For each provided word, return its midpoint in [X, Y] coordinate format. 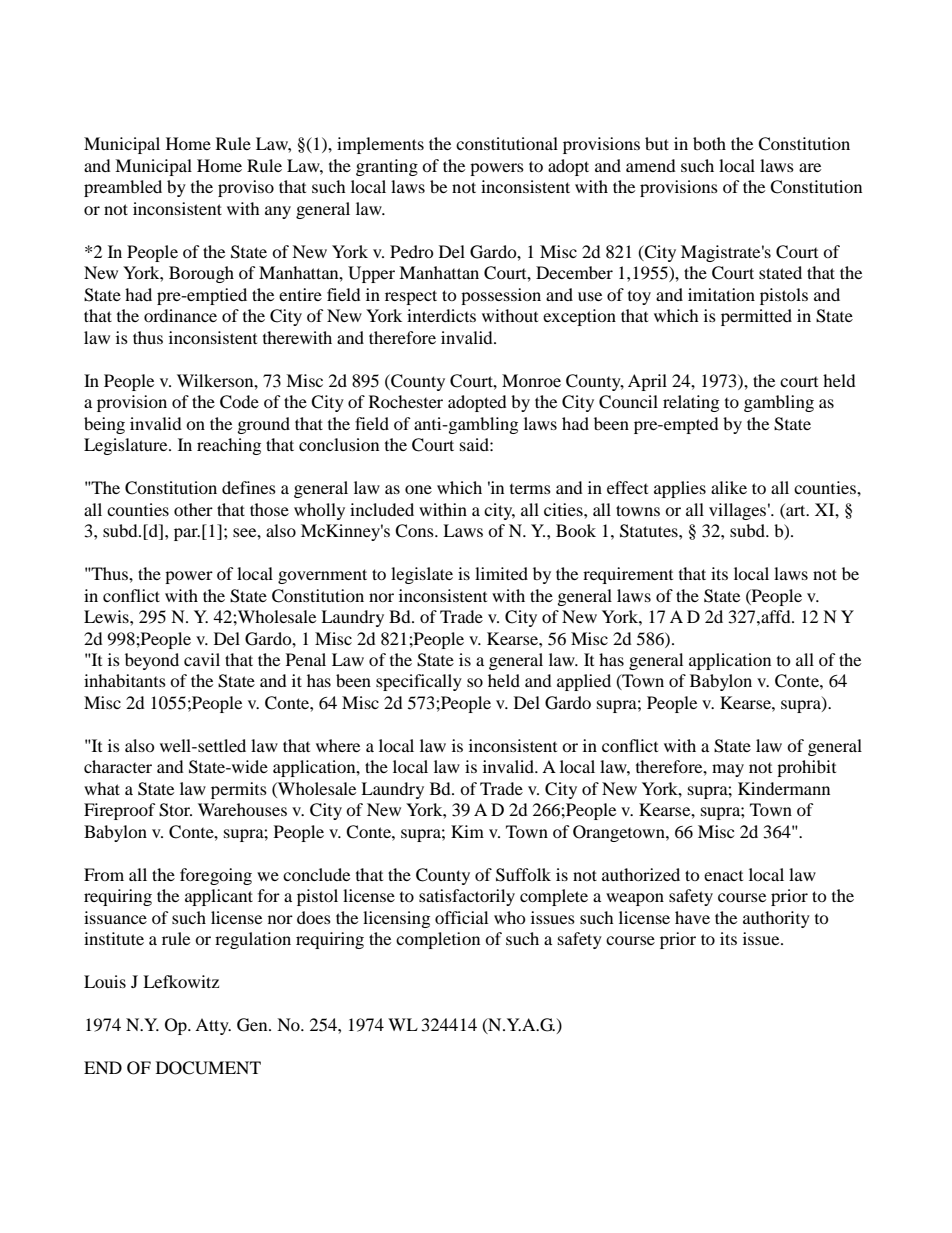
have [692, 917]
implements [380, 145]
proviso [246, 188]
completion [438, 940]
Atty [213, 1026]
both [709, 143]
